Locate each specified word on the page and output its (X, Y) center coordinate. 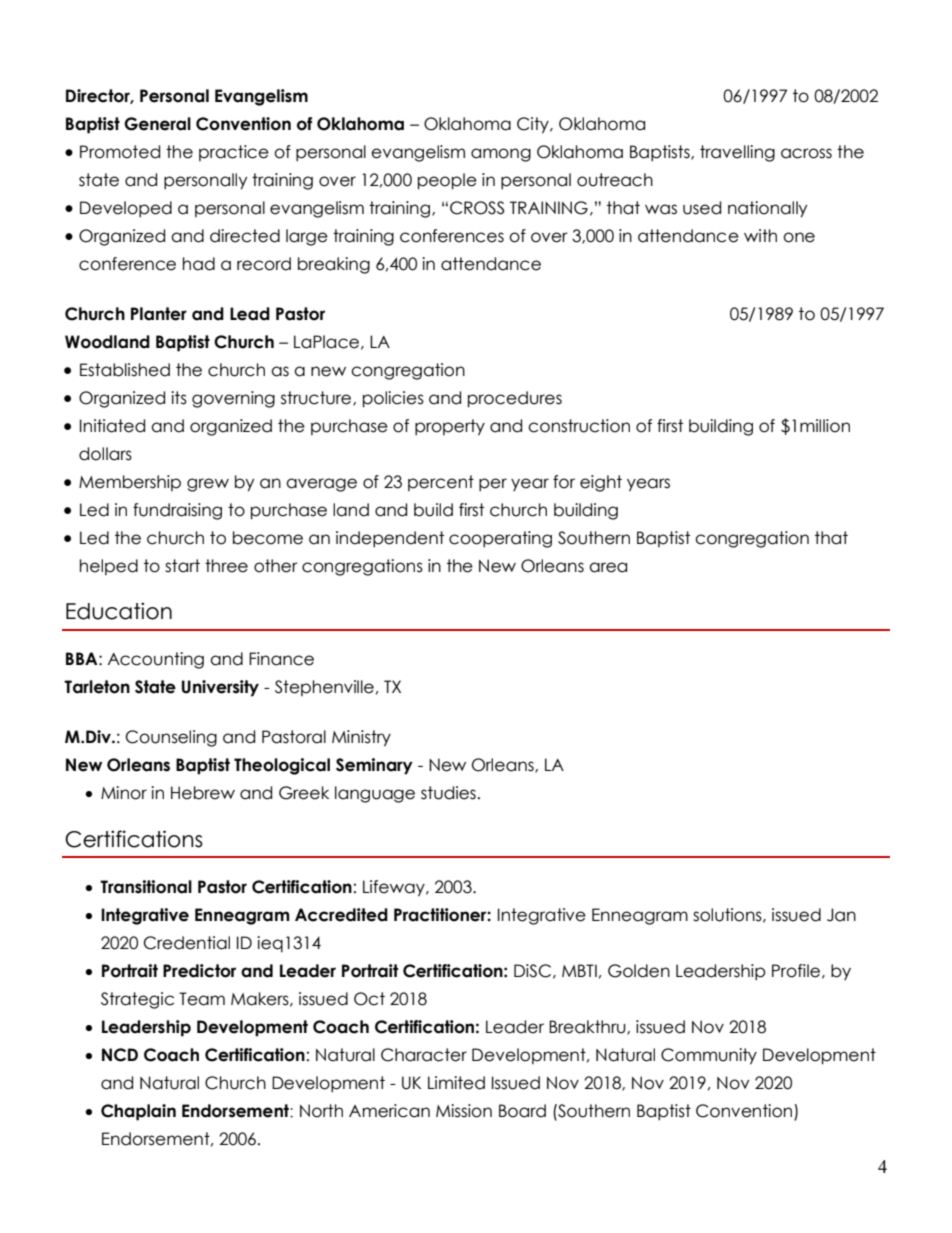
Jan (841, 915)
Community (709, 1056)
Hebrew (203, 793)
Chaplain (138, 1112)
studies (448, 793)
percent (441, 483)
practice (234, 153)
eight (601, 483)
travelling (737, 153)
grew (208, 485)
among (501, 155)
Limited (456, 1083)
